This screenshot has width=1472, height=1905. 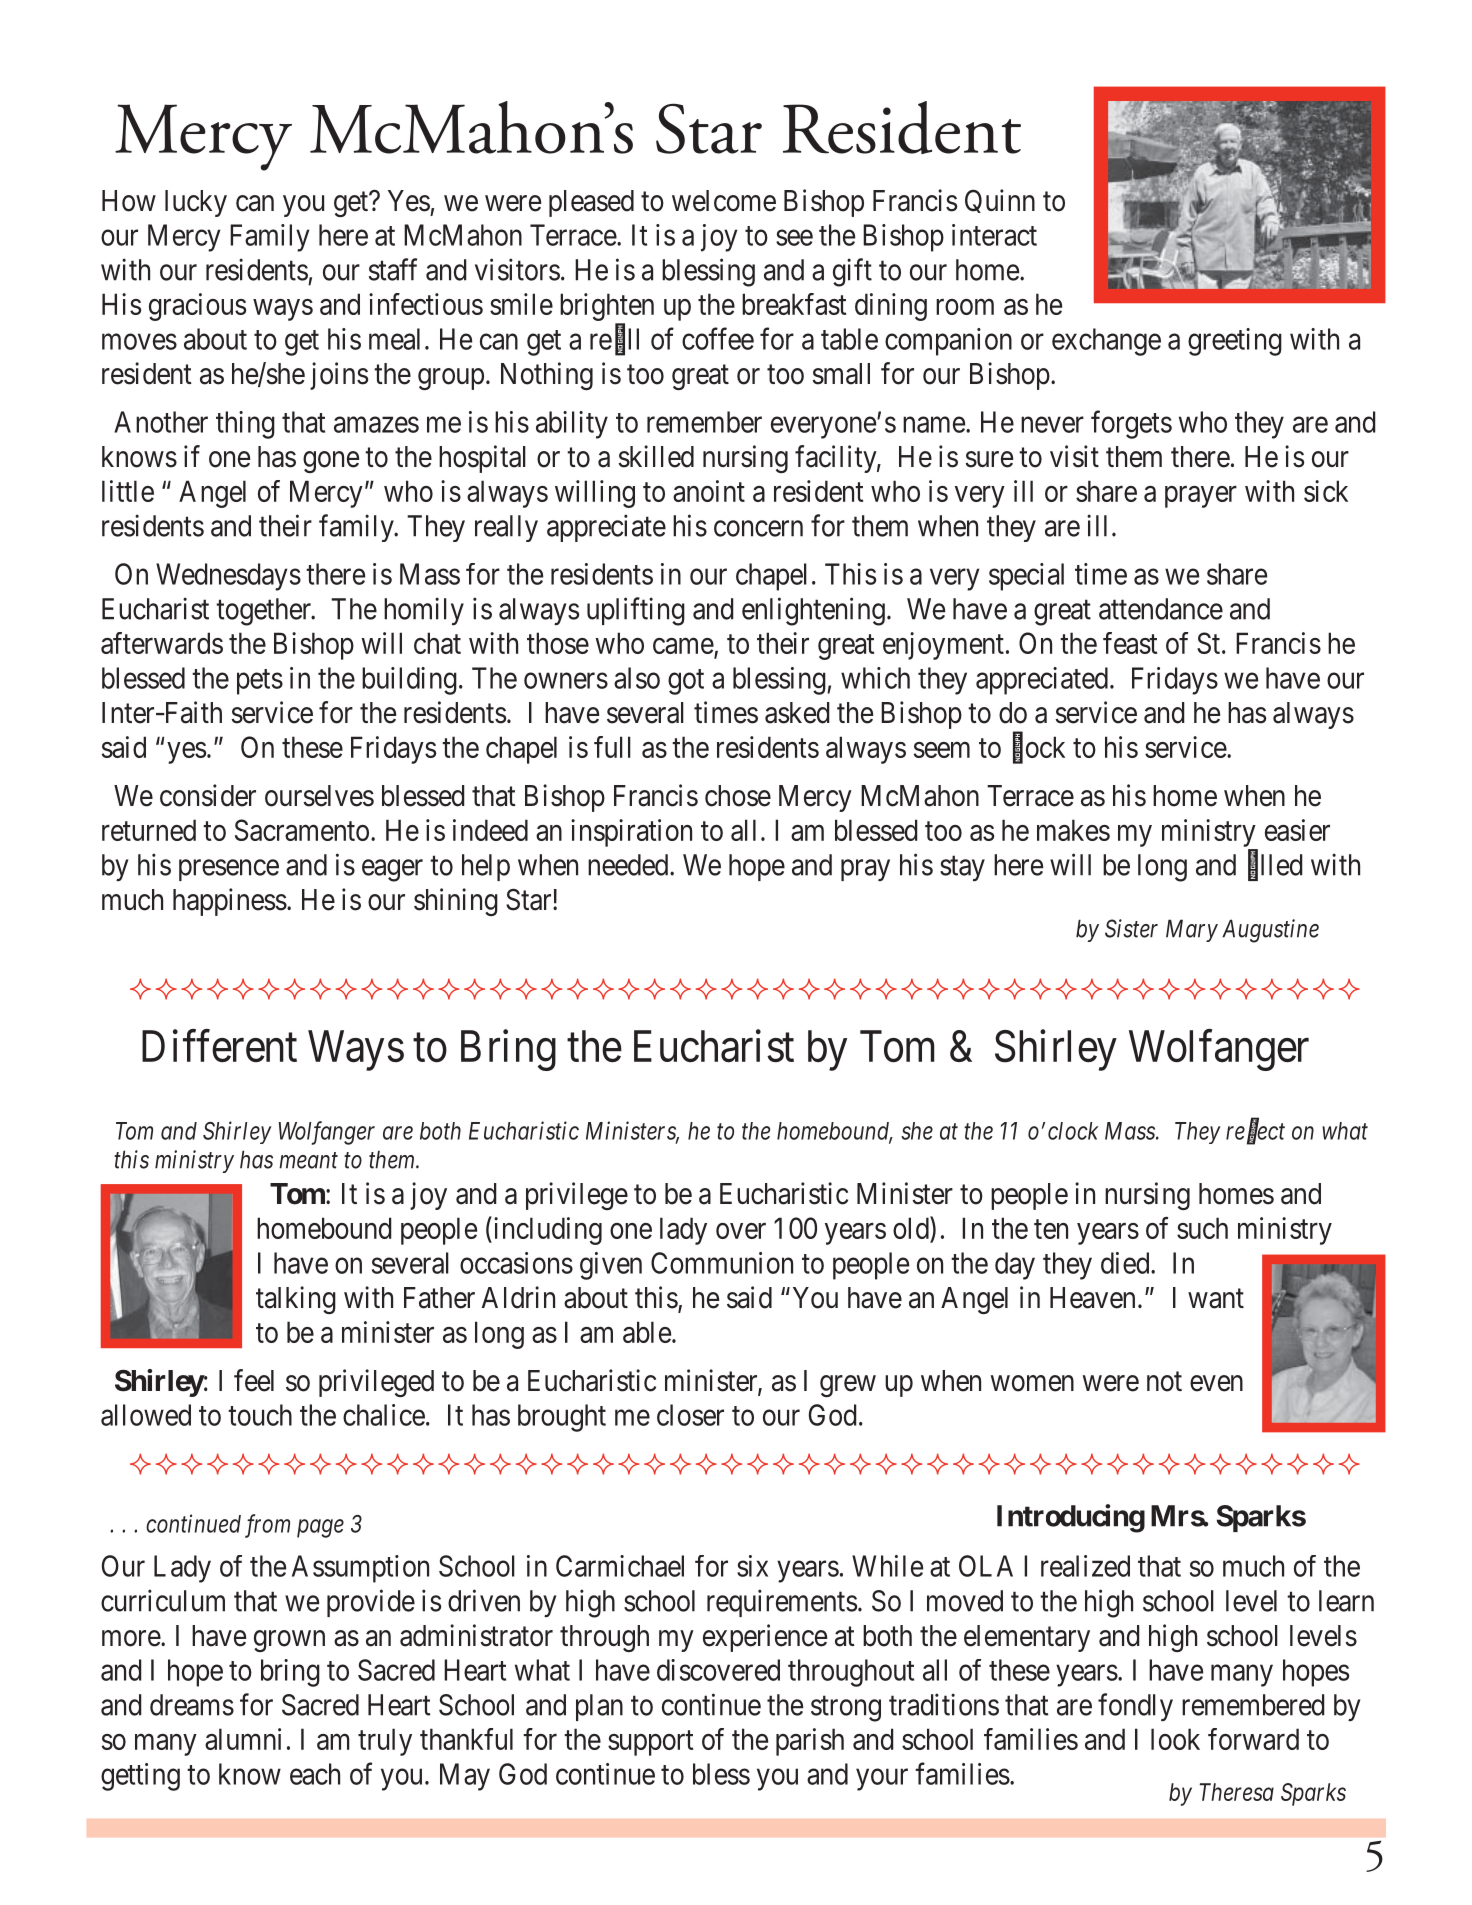 I want to click on pets, so click(x=260, y=682).
